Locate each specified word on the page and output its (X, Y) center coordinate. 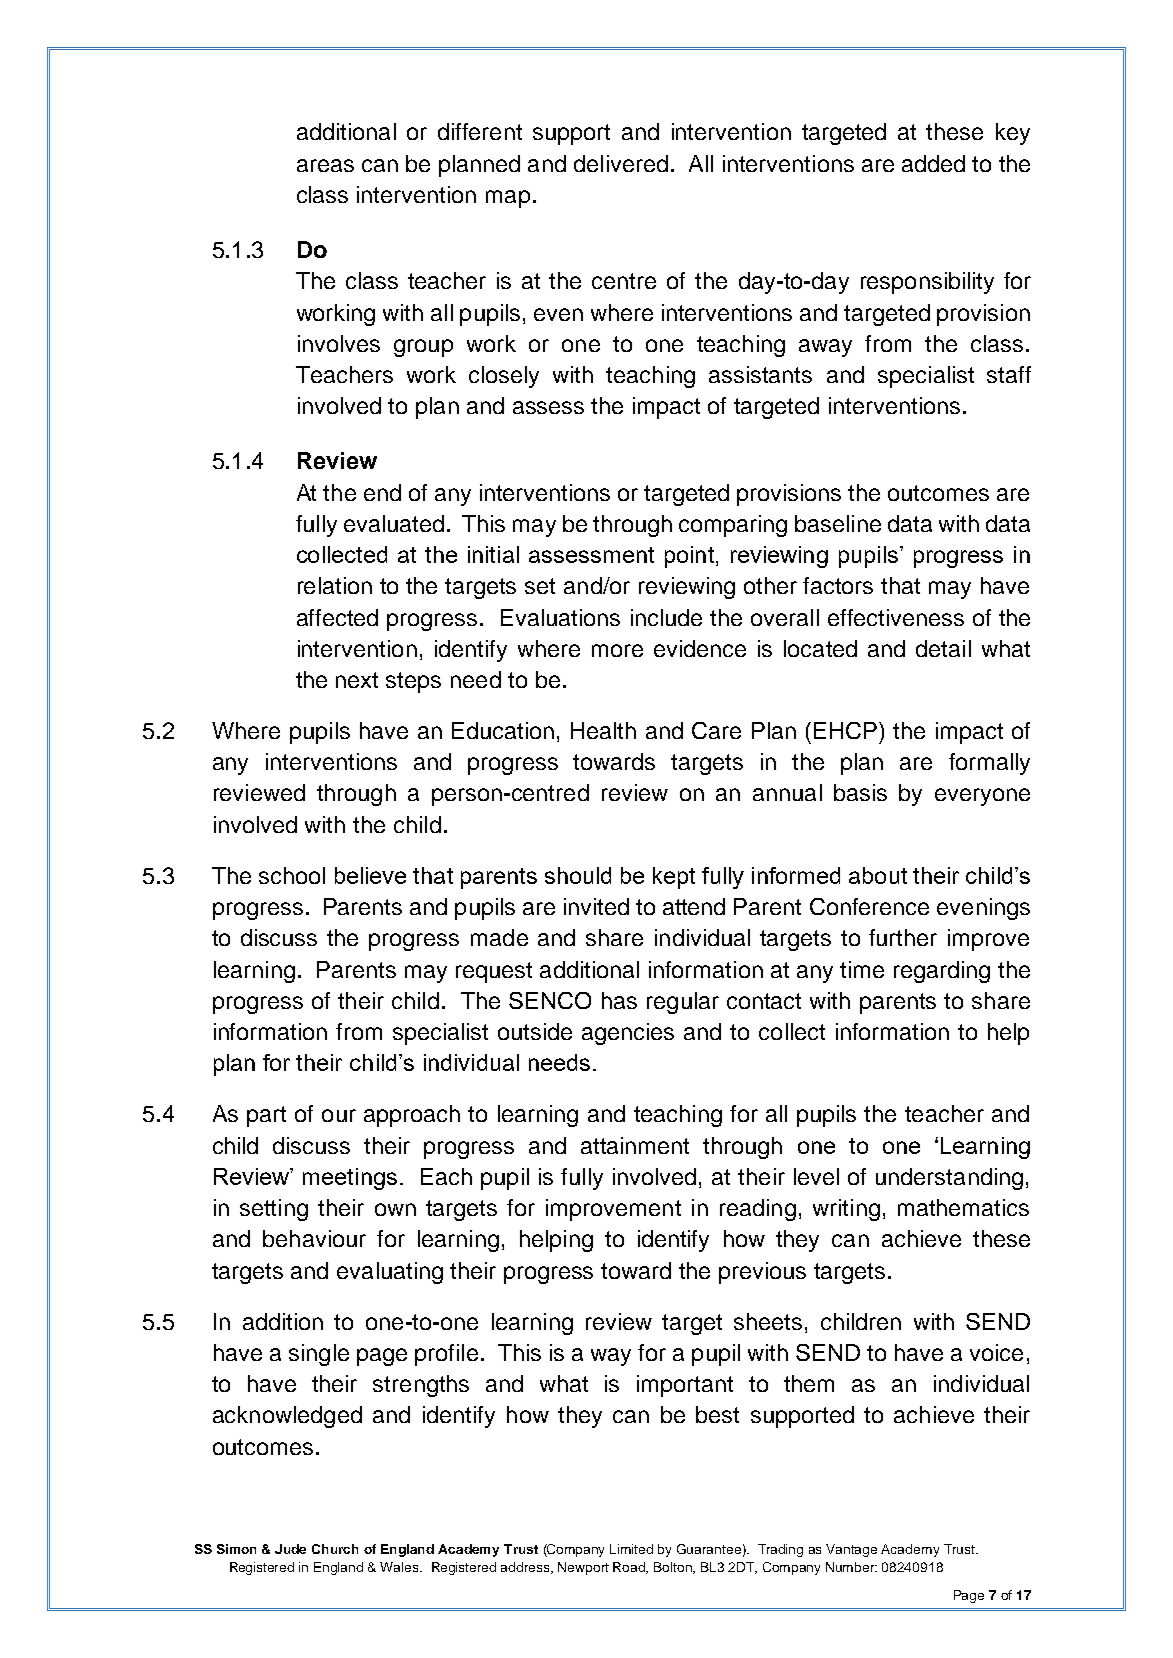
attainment (635, 1145)
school (292, 875)
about (878, 875)
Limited (631, 1549)
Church (335, 1549)
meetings (350, 1179)
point (689, 557)
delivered (621, 163)
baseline (838, 523)
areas (325, 165)
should (578, 875)
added (933, 163)
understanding (949, 1179)
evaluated (394, 523)
